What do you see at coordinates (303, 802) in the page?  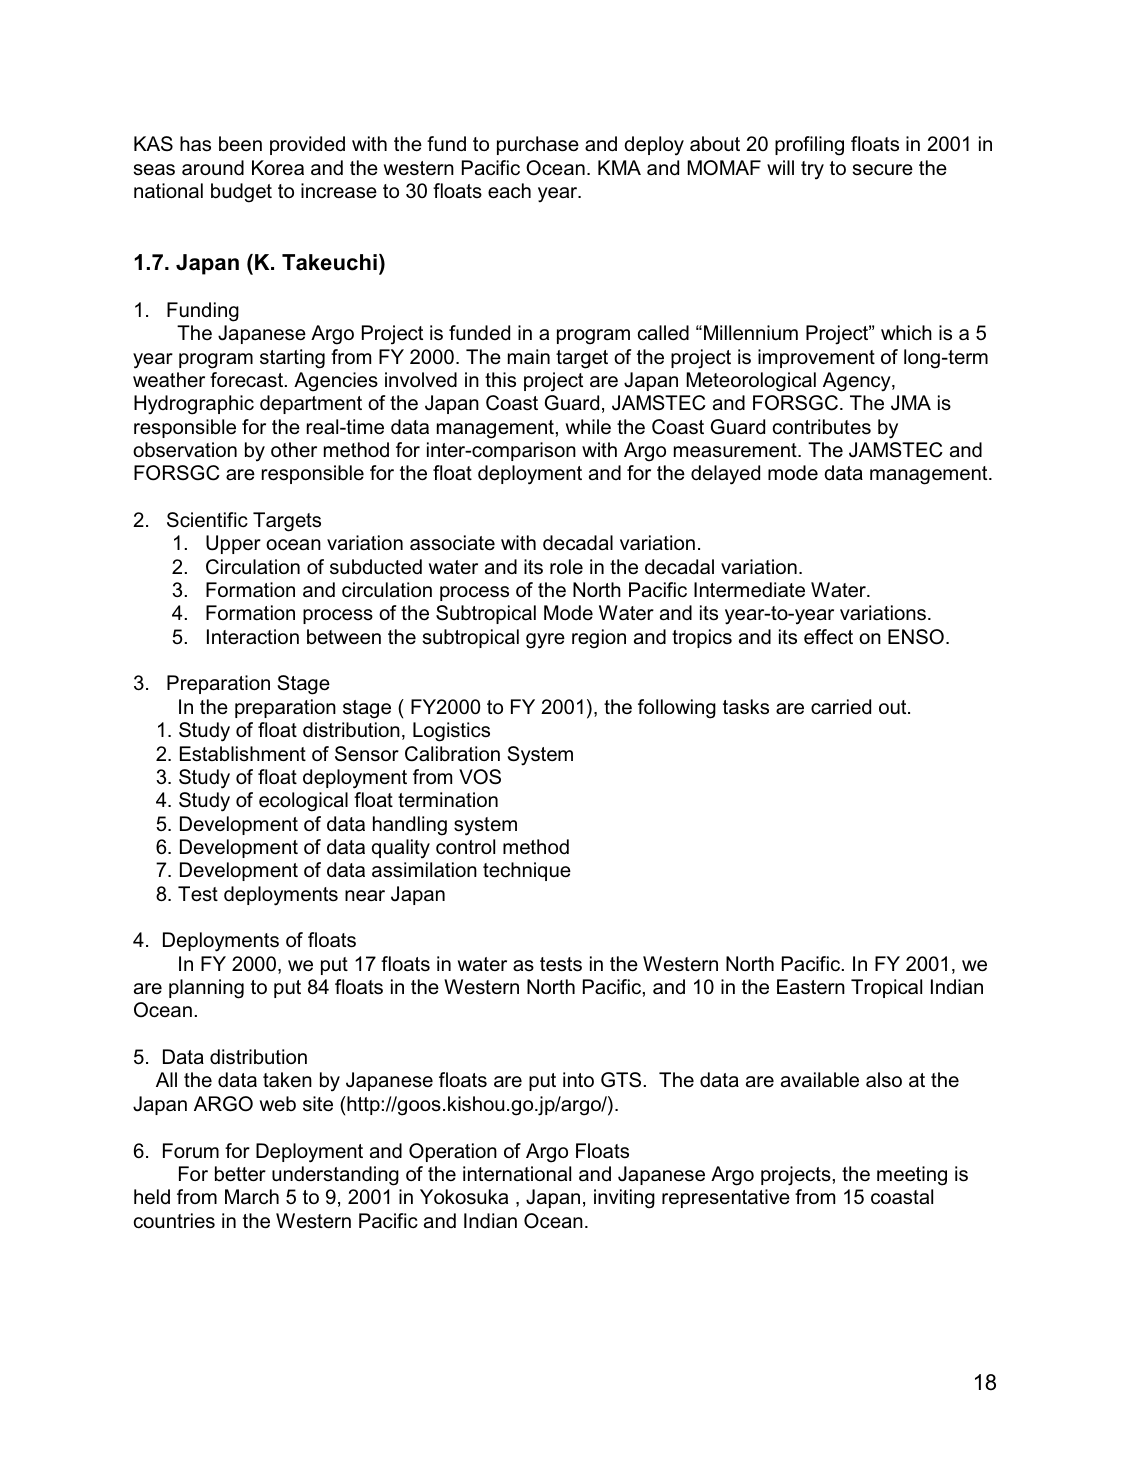 I see `ecological` at bounding box center [303, 802].
